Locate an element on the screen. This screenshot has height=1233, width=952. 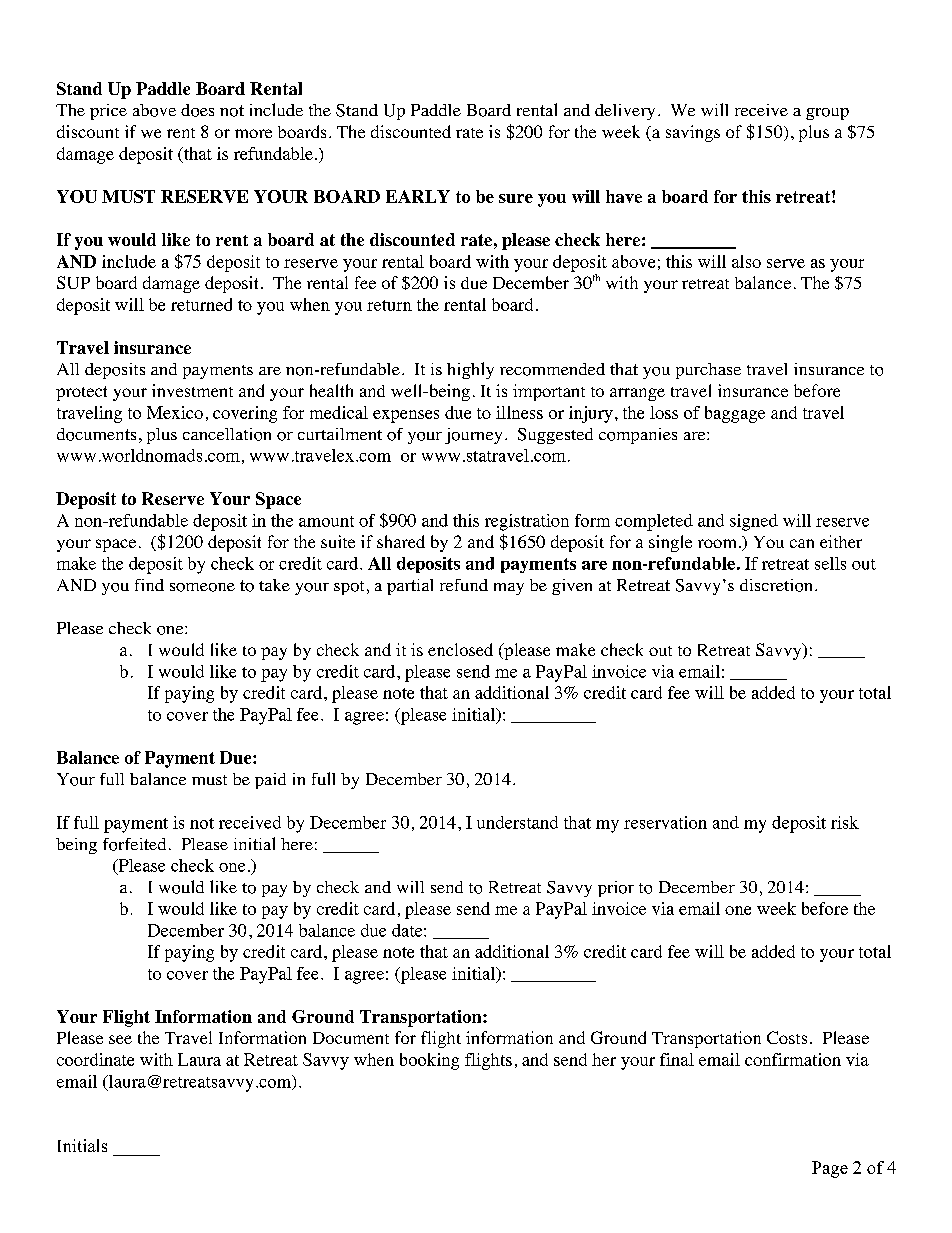
find is located at coordinates (149, 585).
